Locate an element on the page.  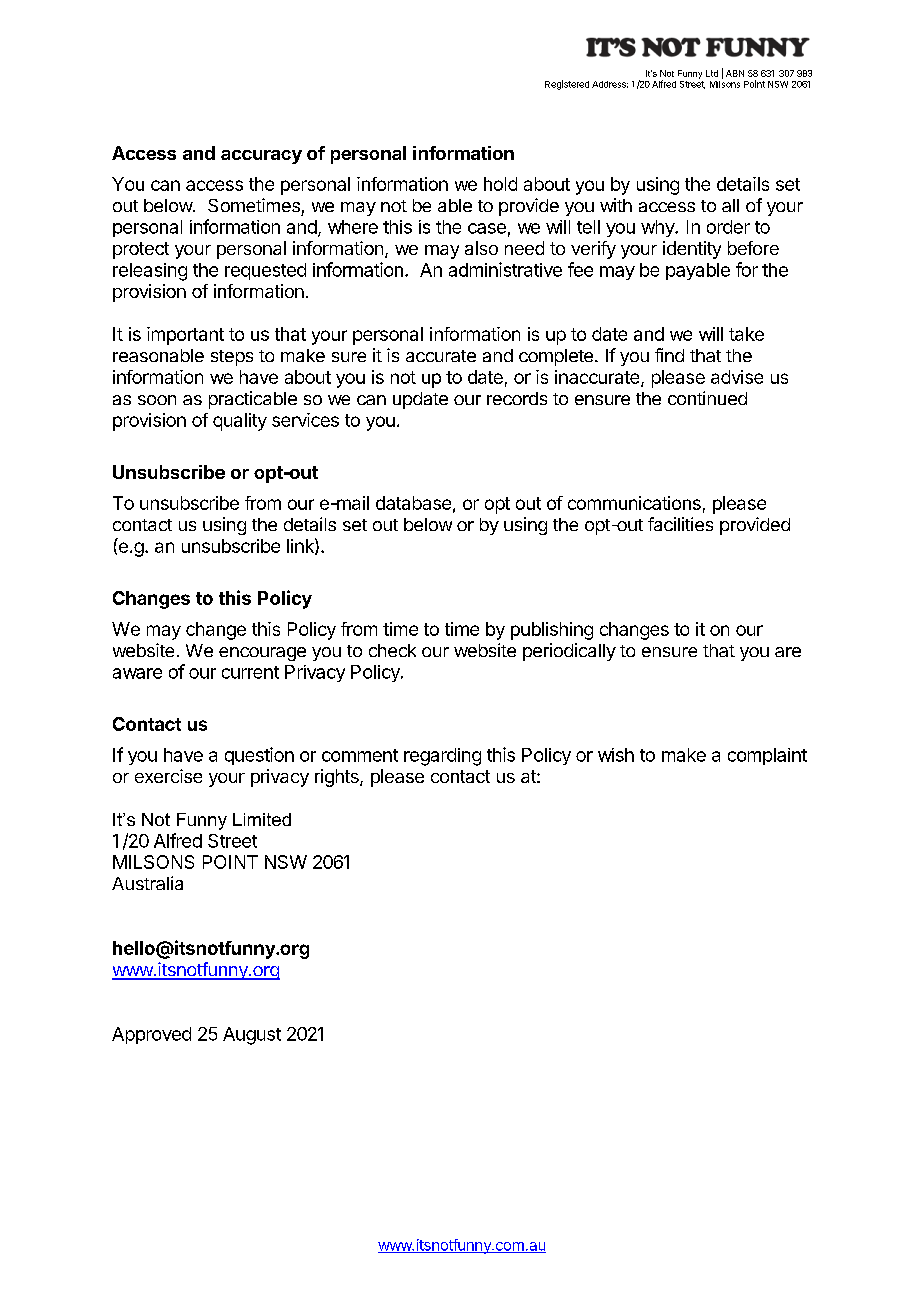
Registered is located at coordinates (567, 85).
